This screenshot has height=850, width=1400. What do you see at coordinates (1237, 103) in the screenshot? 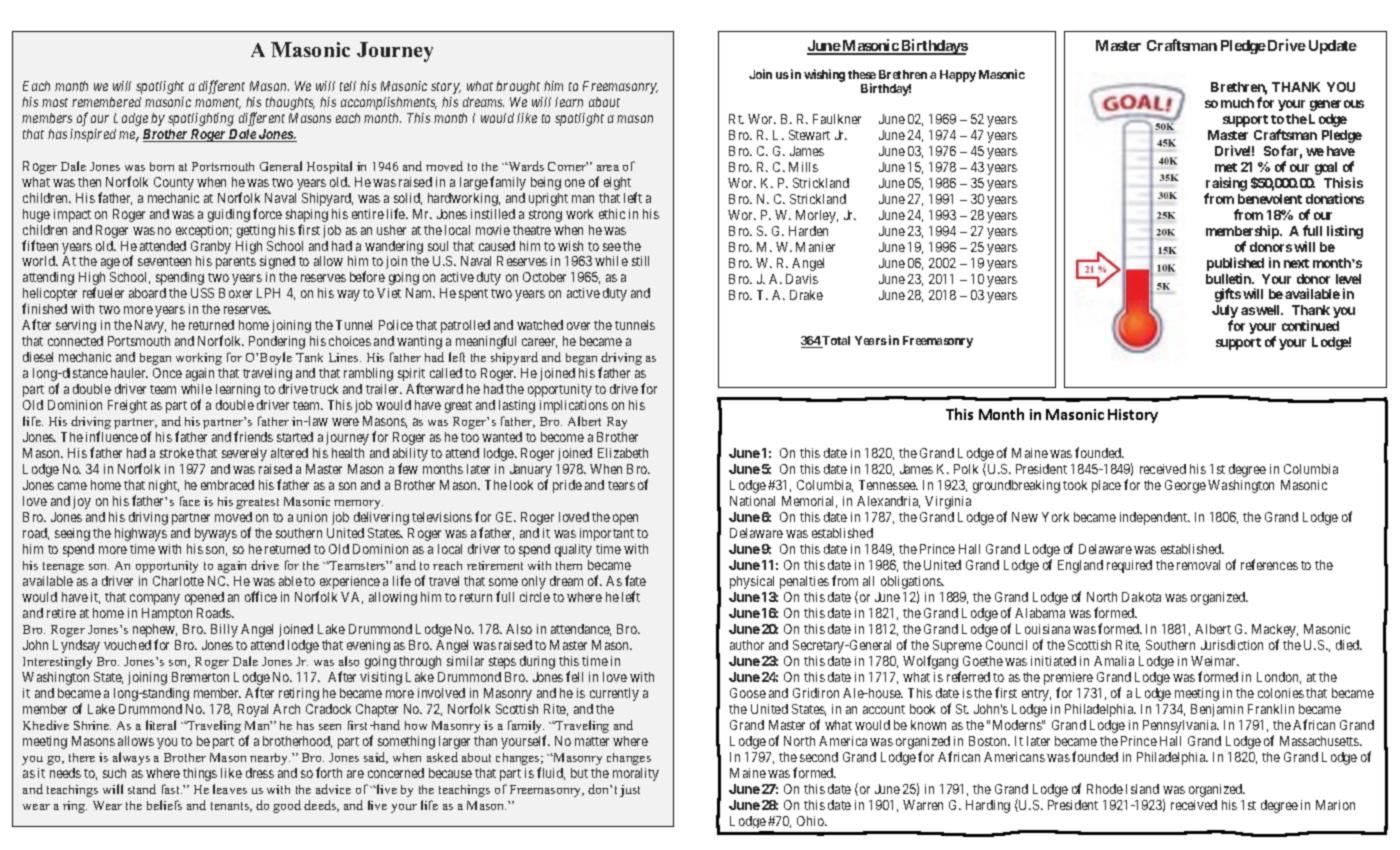
I see `much` at bounding box center [1237, 103].
